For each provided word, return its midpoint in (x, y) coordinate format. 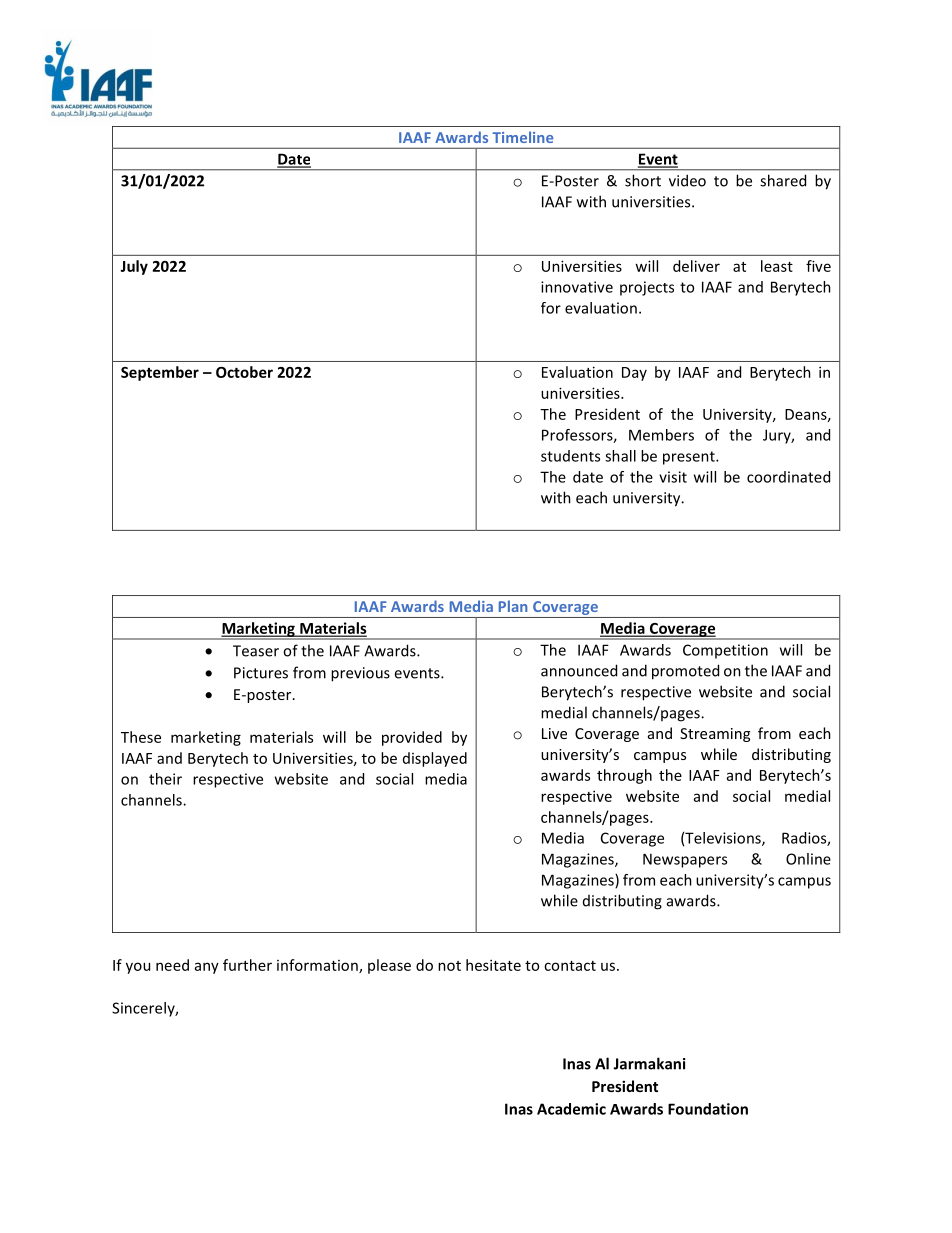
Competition (725, 651)
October (244, 372)
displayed (435, 759)
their (165, 779)
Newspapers (685, 860)
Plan (513, 606)
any (207, 968)
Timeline (523, 137)
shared (783, 180)
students (570, 456)
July (134, 267)
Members (661, 435)
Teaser (256, 651)
